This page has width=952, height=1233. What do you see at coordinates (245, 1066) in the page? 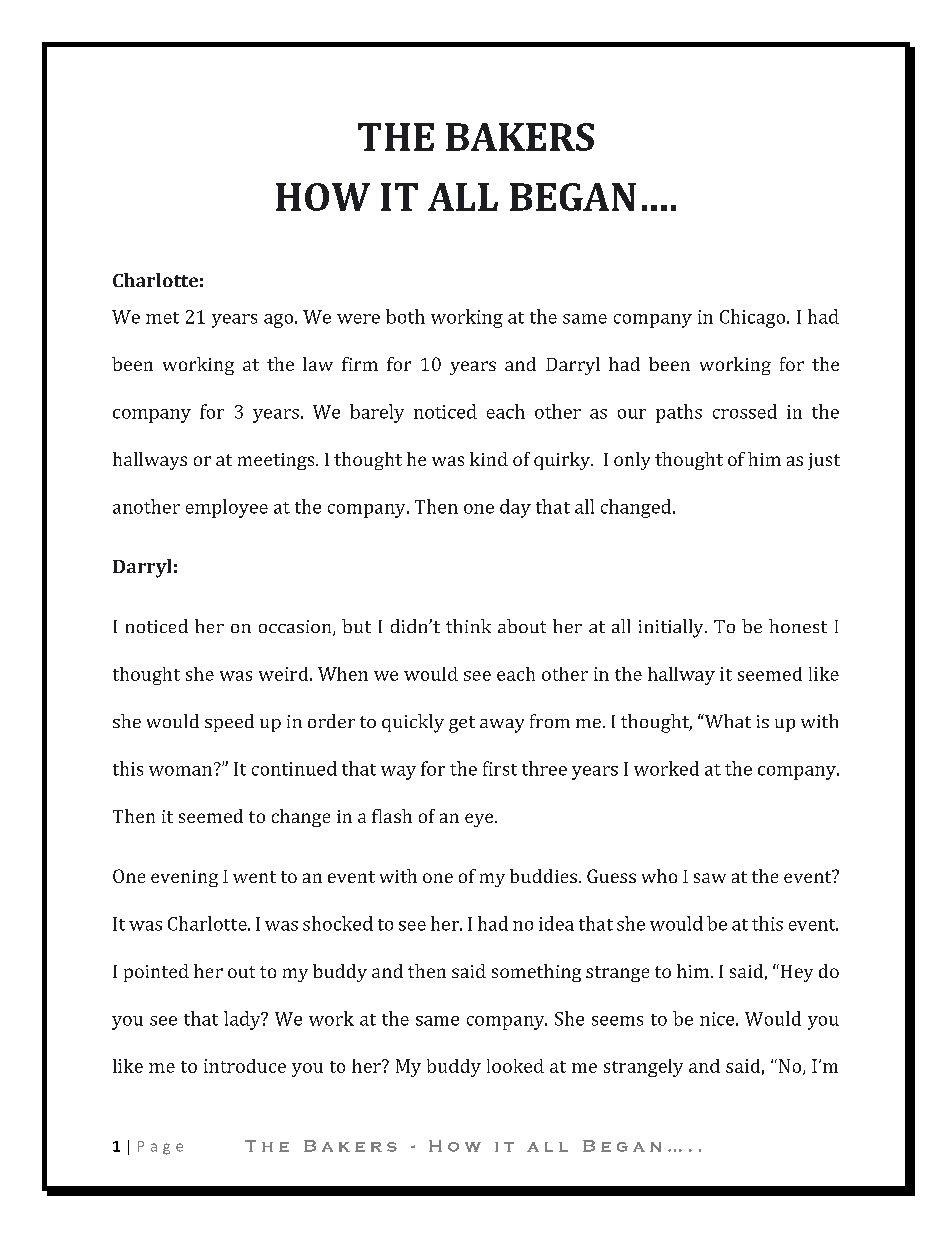
I see `introduce` at bounding box center [245, 1066].
